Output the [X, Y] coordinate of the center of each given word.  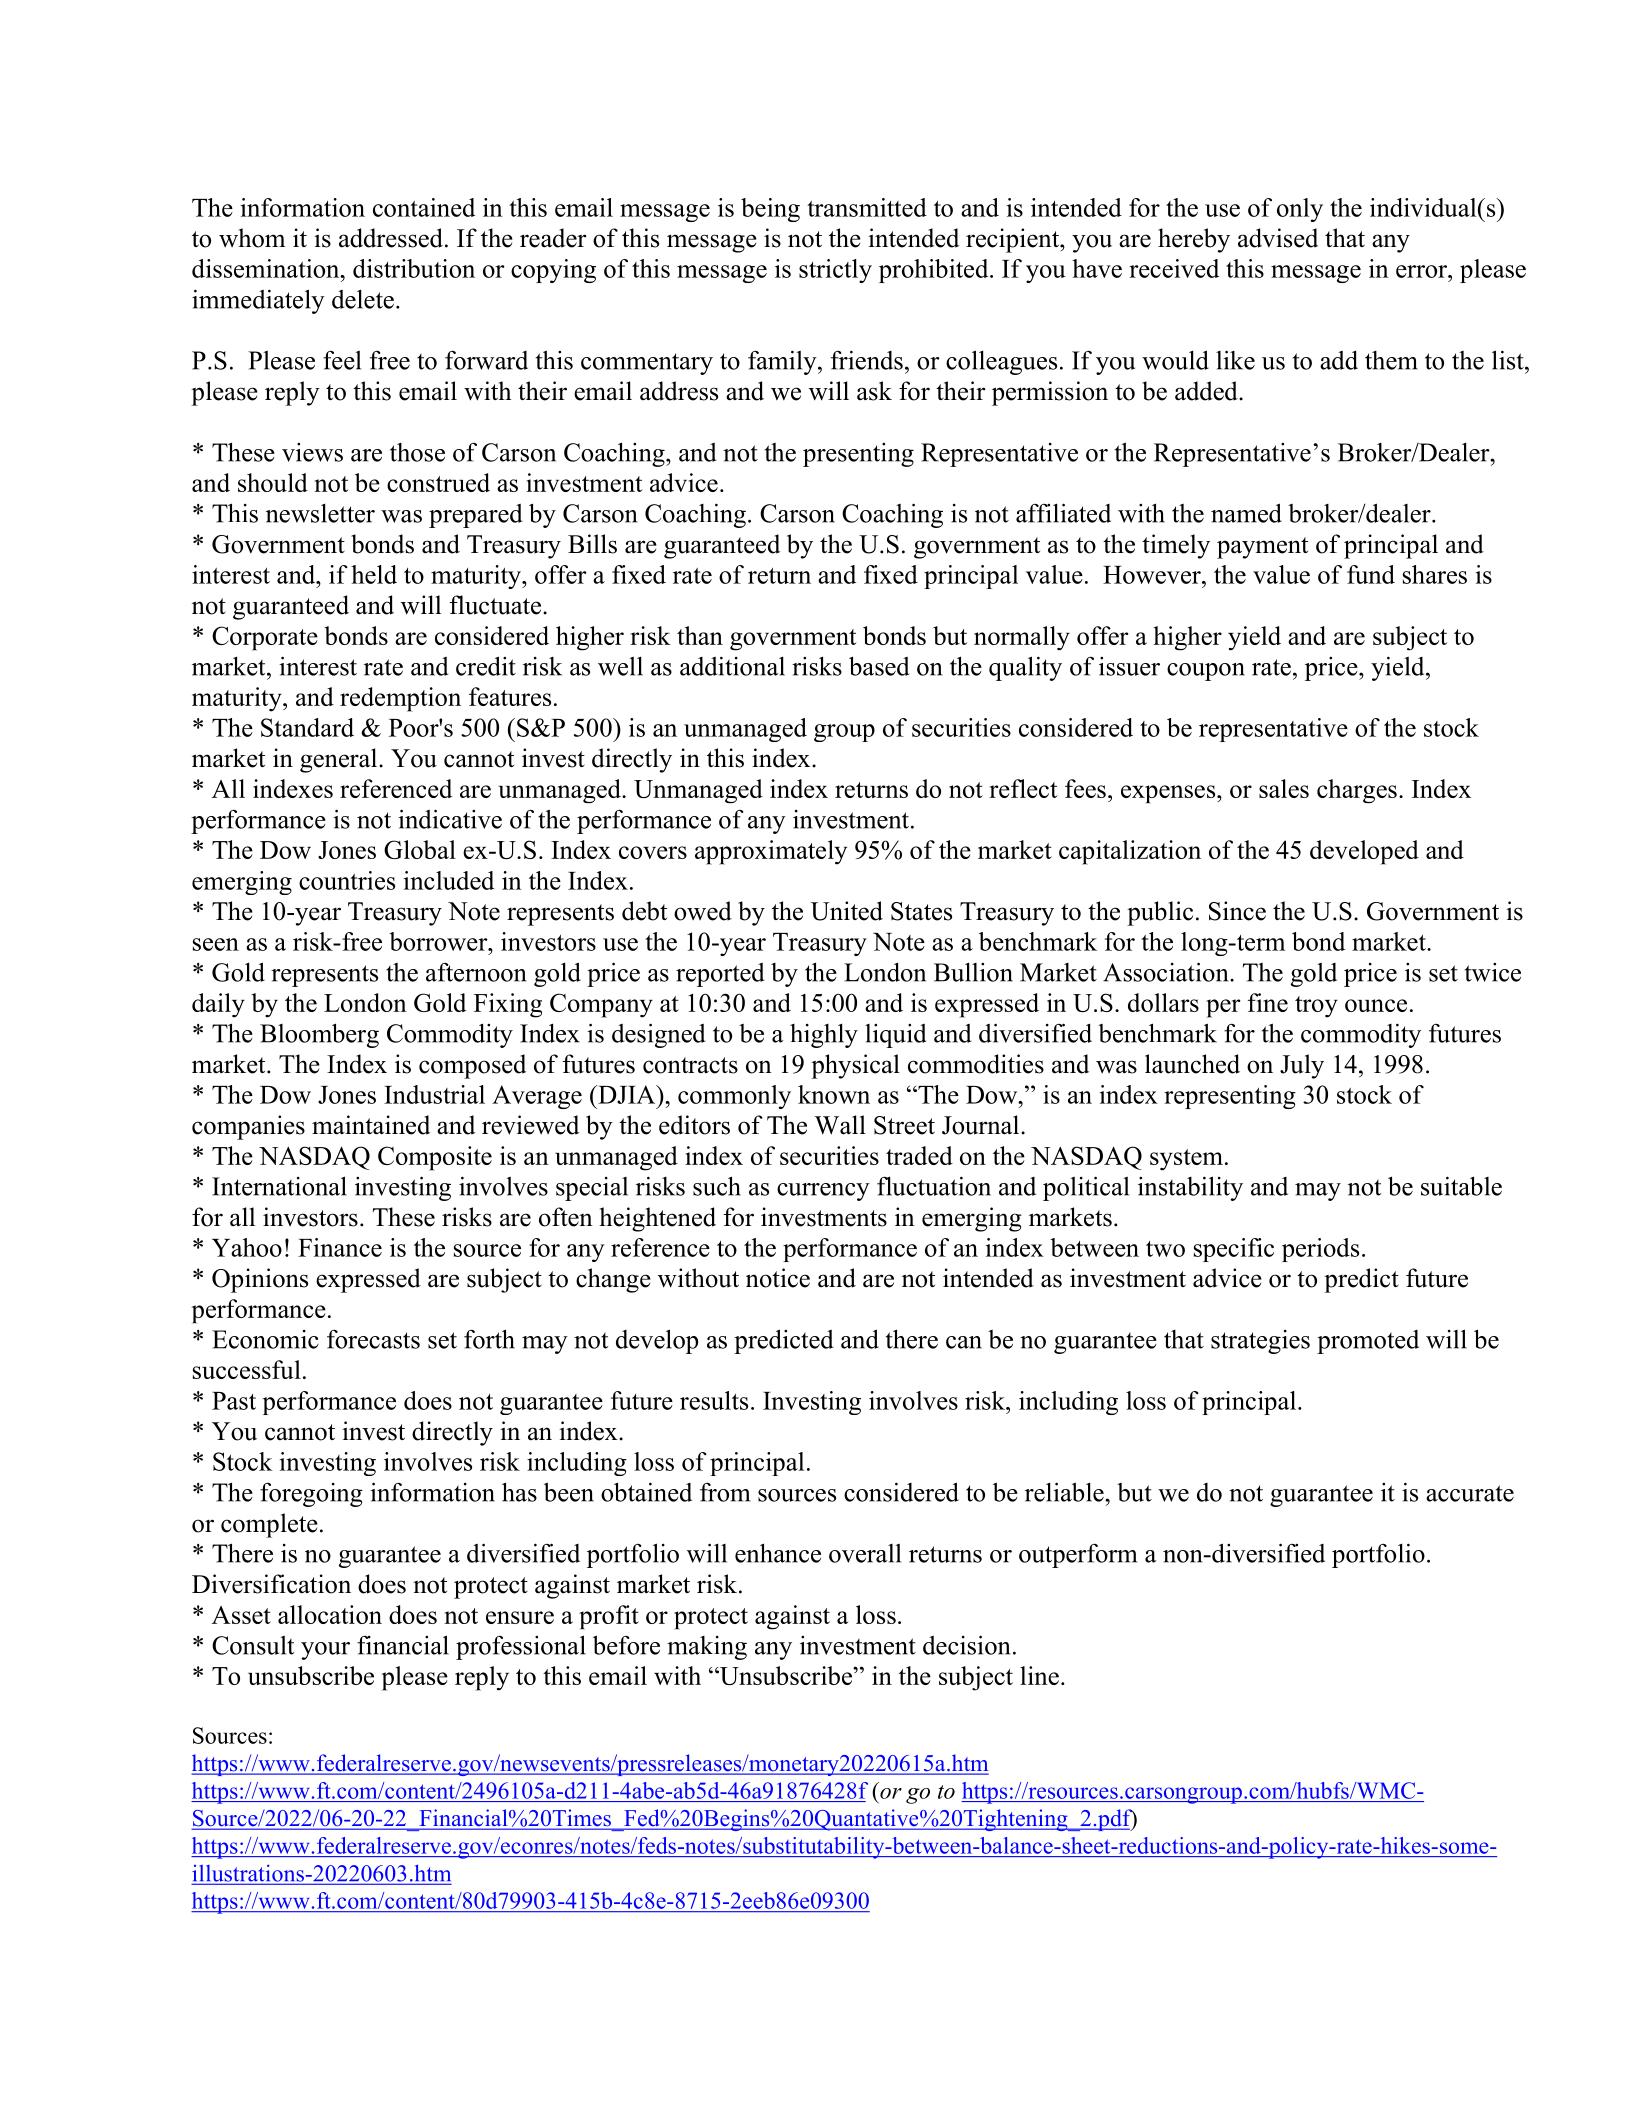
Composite [435, 1158]
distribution [414, 268]
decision [966, 1645]
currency [823, 1192]
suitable [1461, 1186]
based [879, 666]
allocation [330, 1614]
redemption [400, 699]
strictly [835, 271]
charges [1357, 791]
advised [1278, 238]
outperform [1078, 1555]
